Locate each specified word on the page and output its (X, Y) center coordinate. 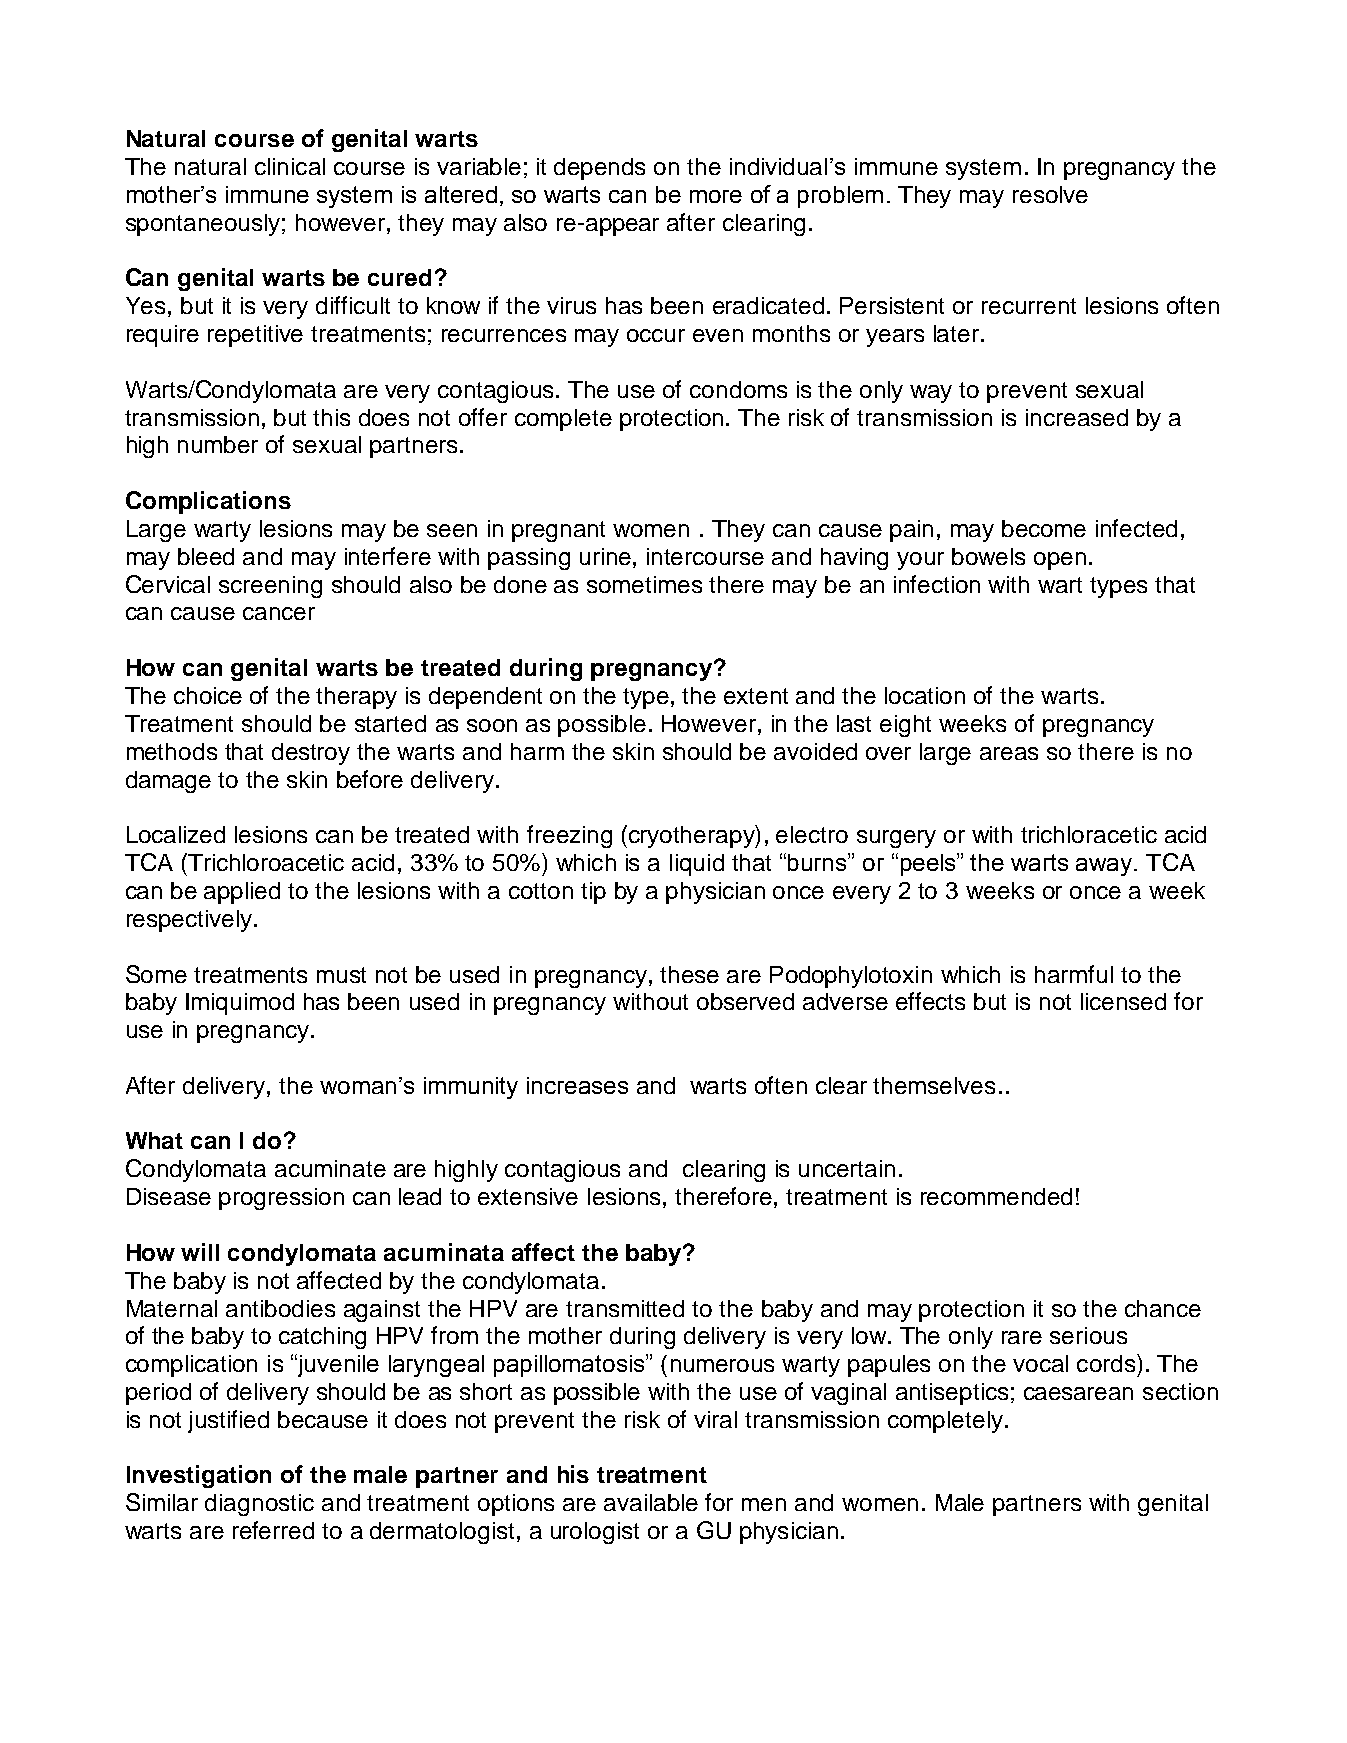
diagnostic (259, 1505)
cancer (279, 613)
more (716, 196)
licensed (1123, 1001)
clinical (290, 166)
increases (577, 1085)
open (1060, 561)
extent (756, 696)
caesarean (1078, 1393)
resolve (1050, 194)
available (651, 1502)
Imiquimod (240, 1004)
